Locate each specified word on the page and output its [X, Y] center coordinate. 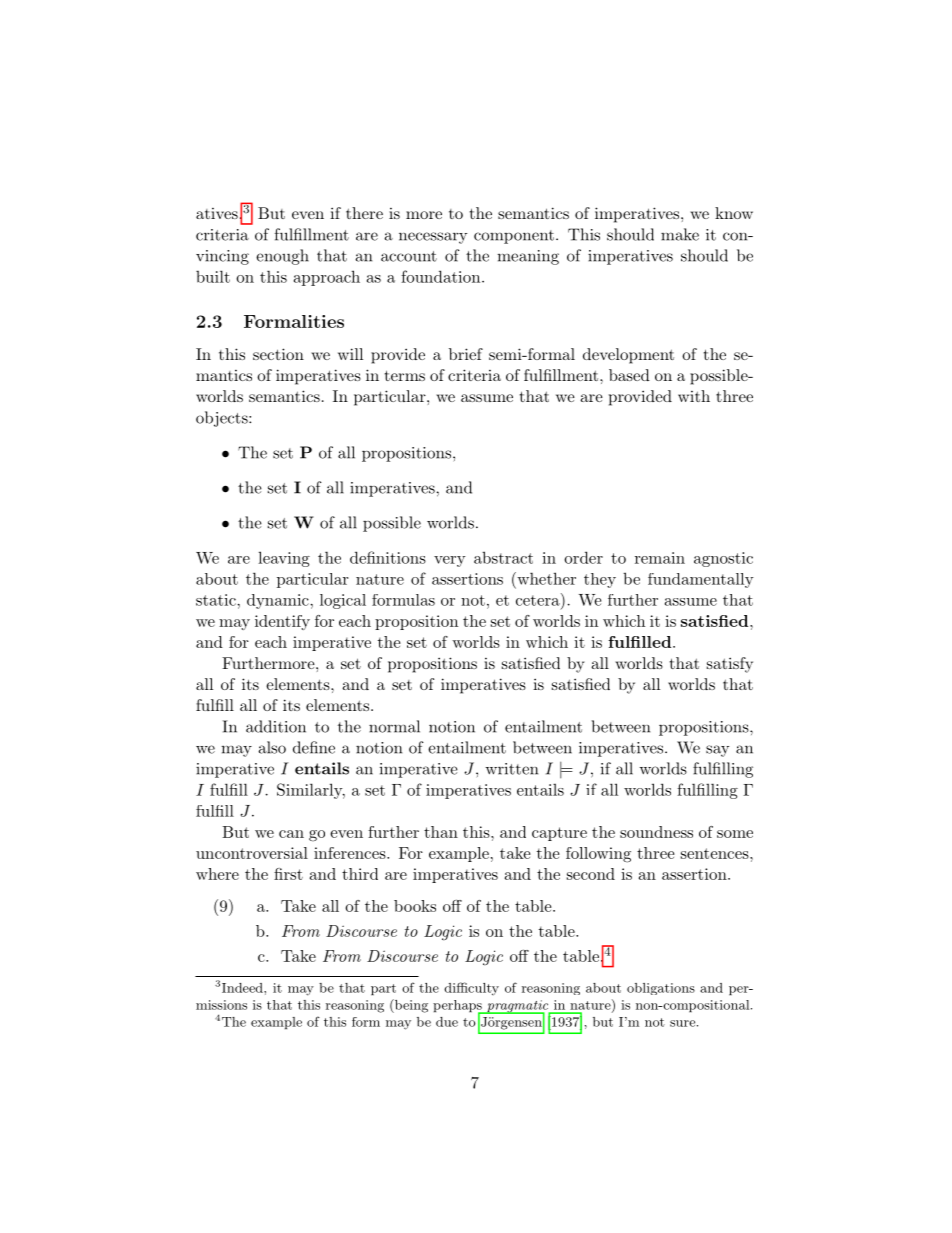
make [680, 234]
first [288, 874]
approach [327, 278]
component [514, 237]
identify [282, 622]
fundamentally [701, 580]
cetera [539, 599]
